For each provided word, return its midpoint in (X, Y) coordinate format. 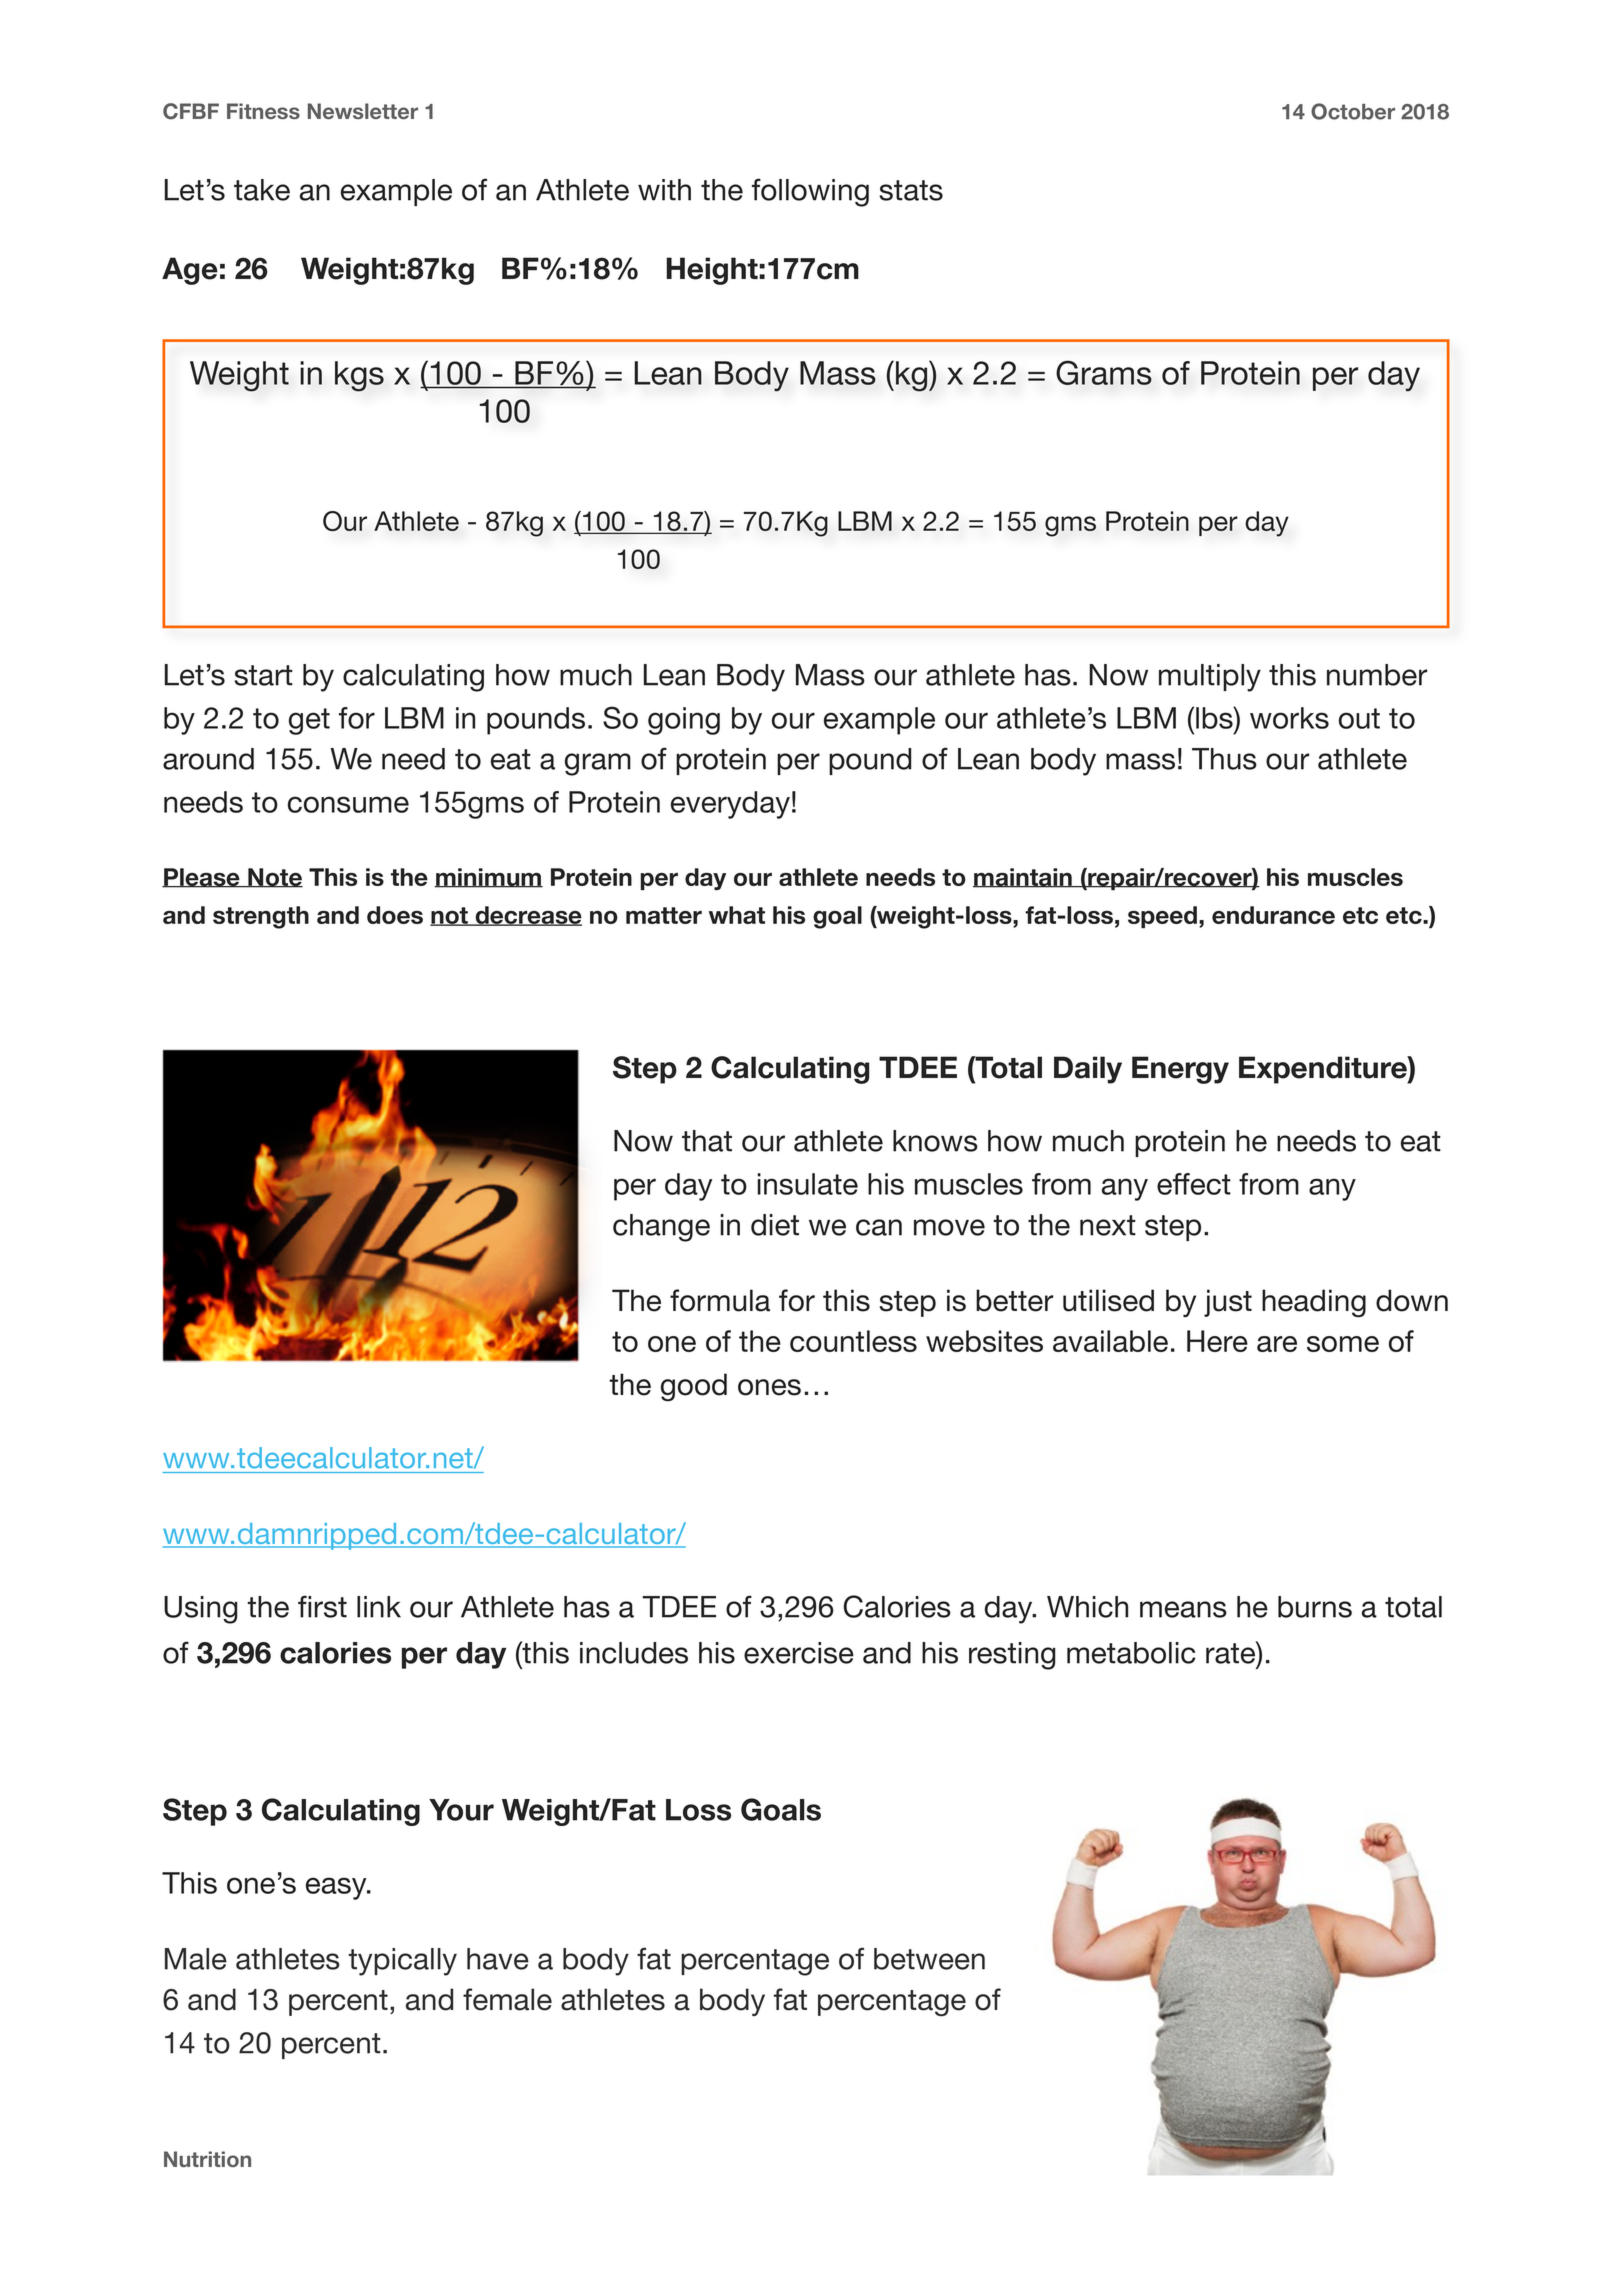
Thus (1224, 759)
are (1277, 1344)
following (810, 192)
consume (348, 804)
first (322, 1606)
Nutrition (207, 2159)
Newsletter (363, 111)
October (1353, 111)
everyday (730, 805)
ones (769, 1387)
